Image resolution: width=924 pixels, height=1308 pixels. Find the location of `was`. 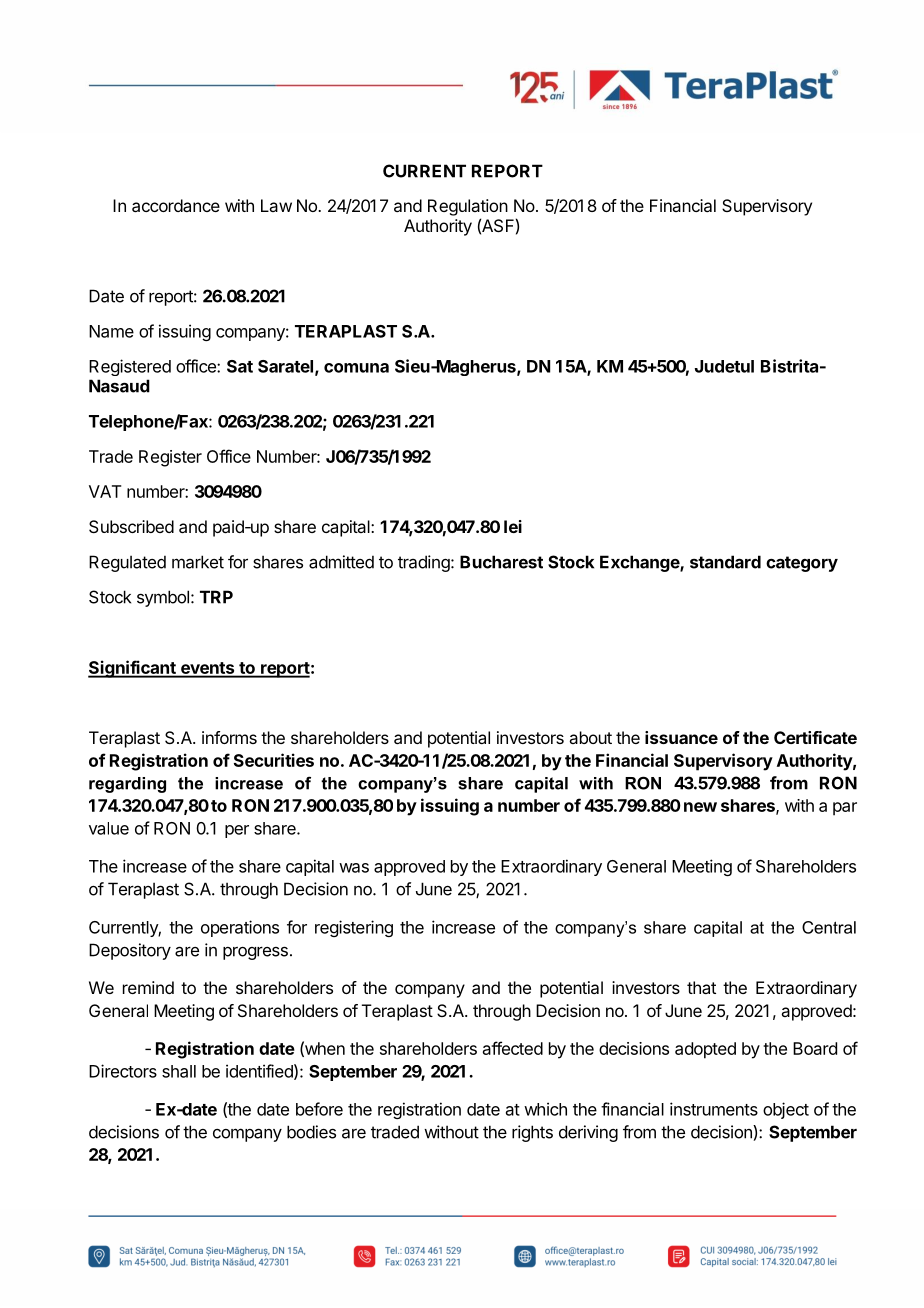

was is located at coordinates (354, 868).
